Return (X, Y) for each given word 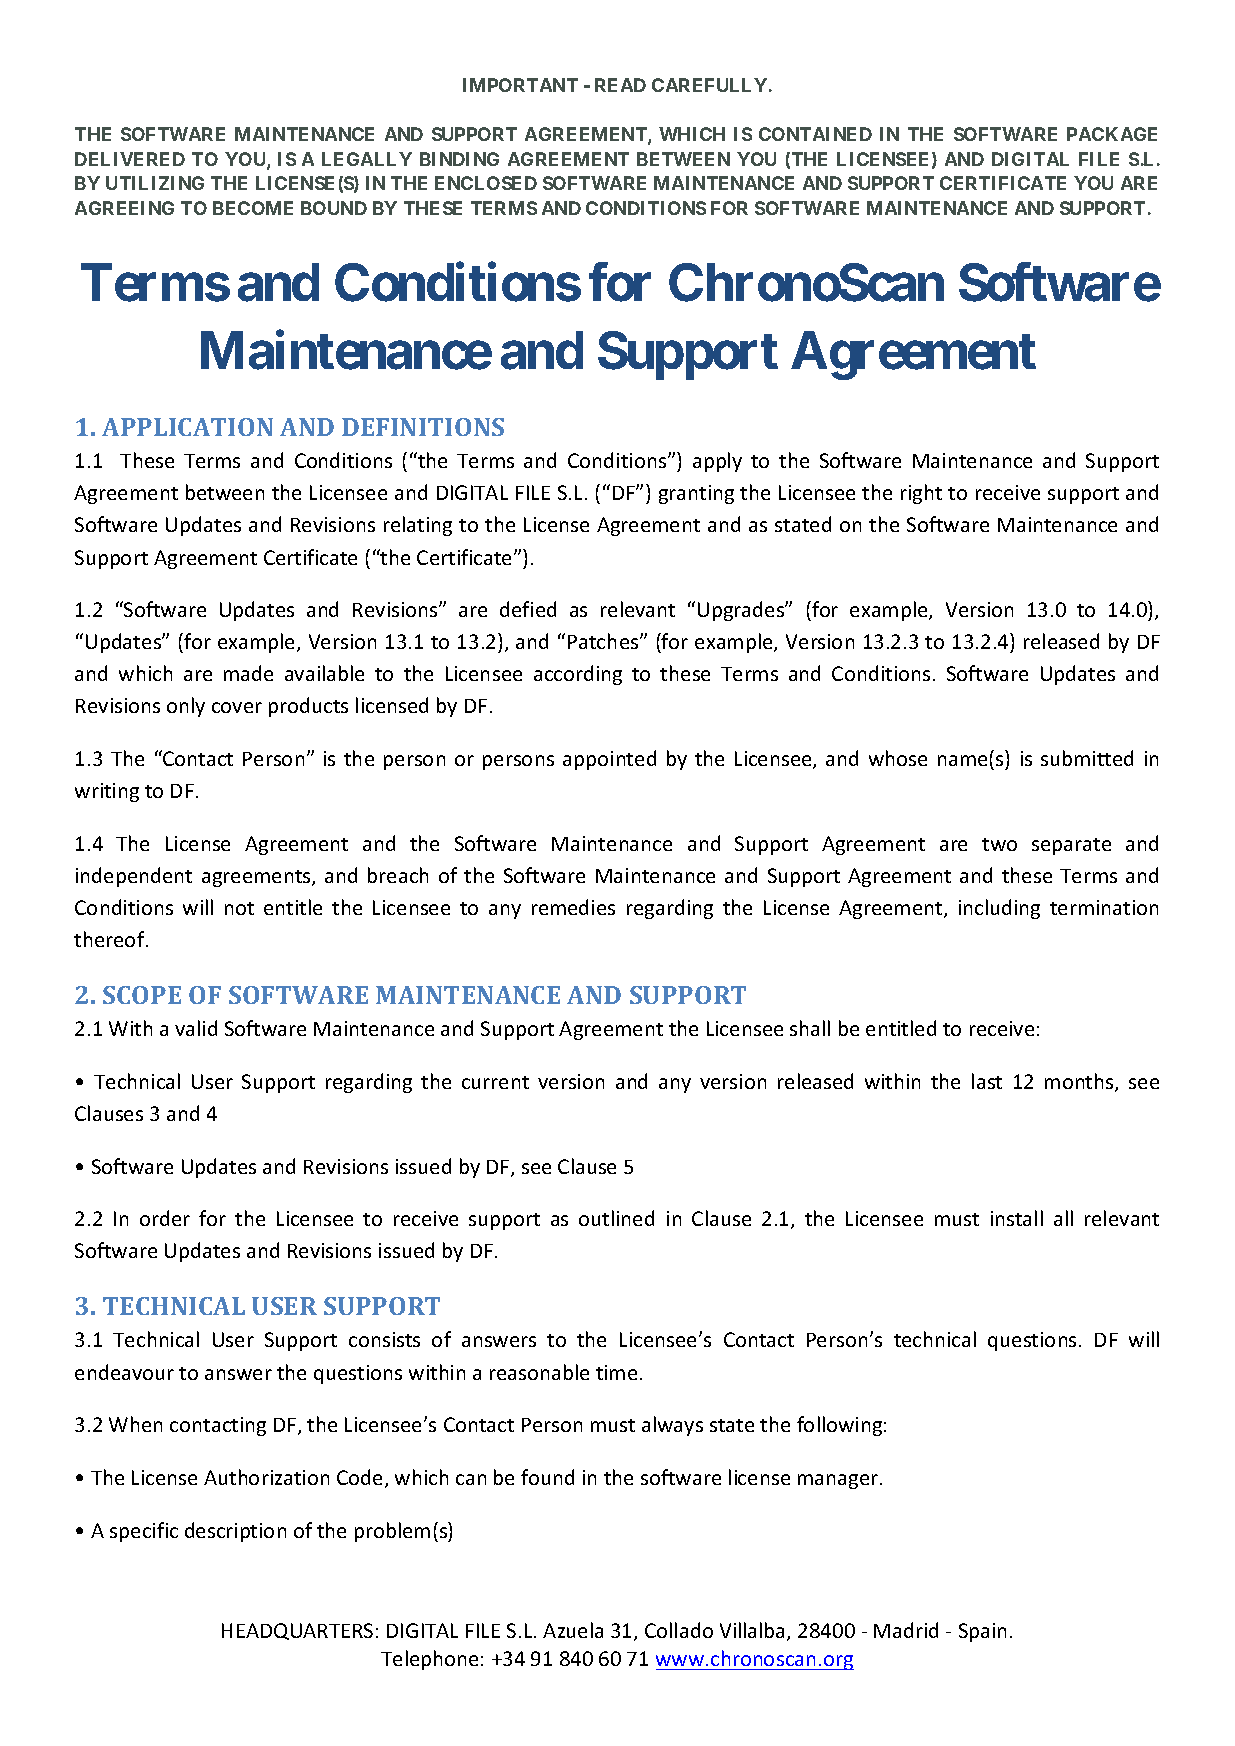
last (987, 1081)
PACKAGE (1112, 134)
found (547, 1477)
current (495, 1082)
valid (196, 1028)
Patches (604, 641)
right (921, 494)
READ (620, 85)
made (248, 673)
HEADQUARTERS (297, 1631)
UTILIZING (155, 183)
